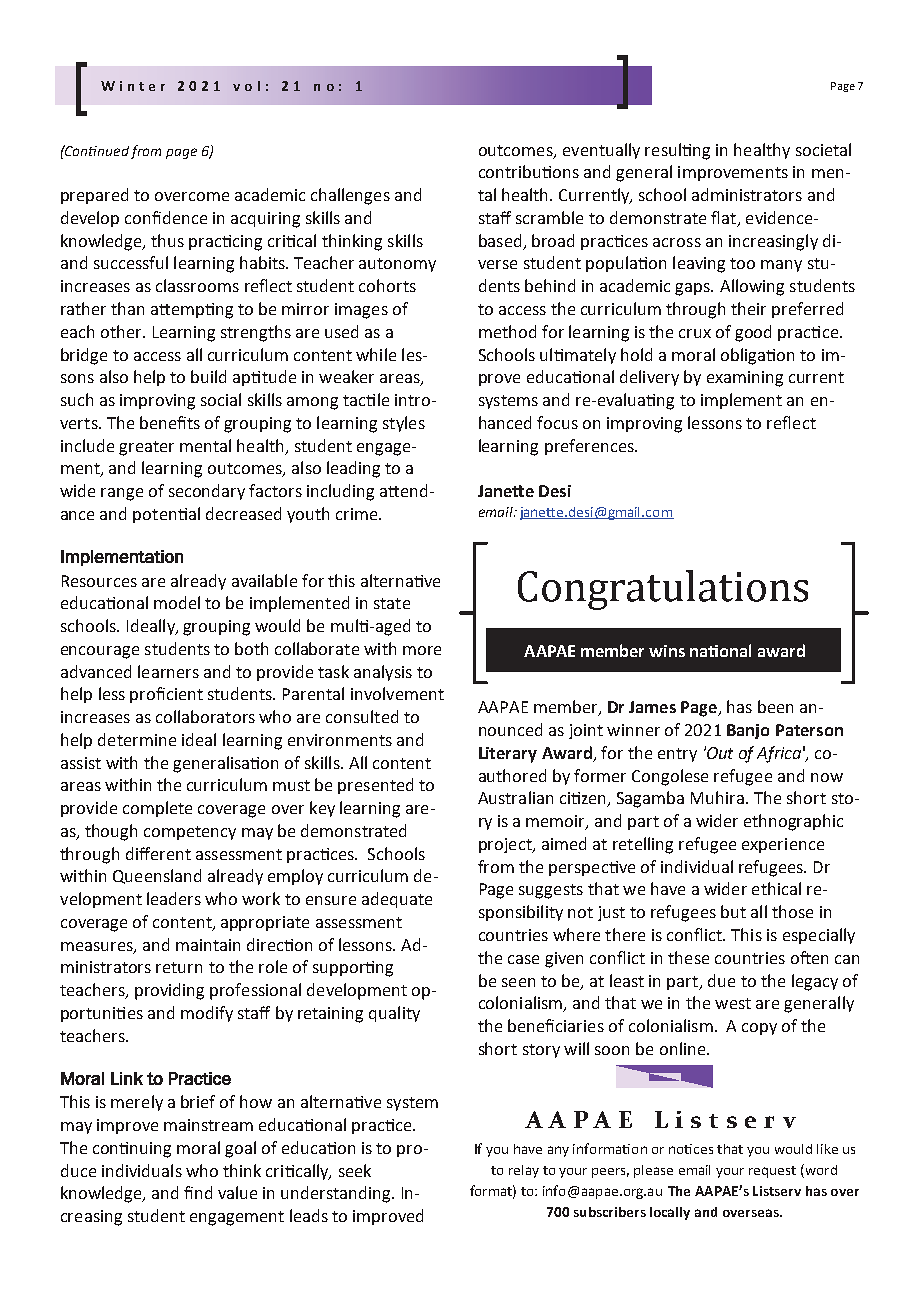 The width and height of the document is (924, 1308). I want to click on request, so click(772, 1172).
